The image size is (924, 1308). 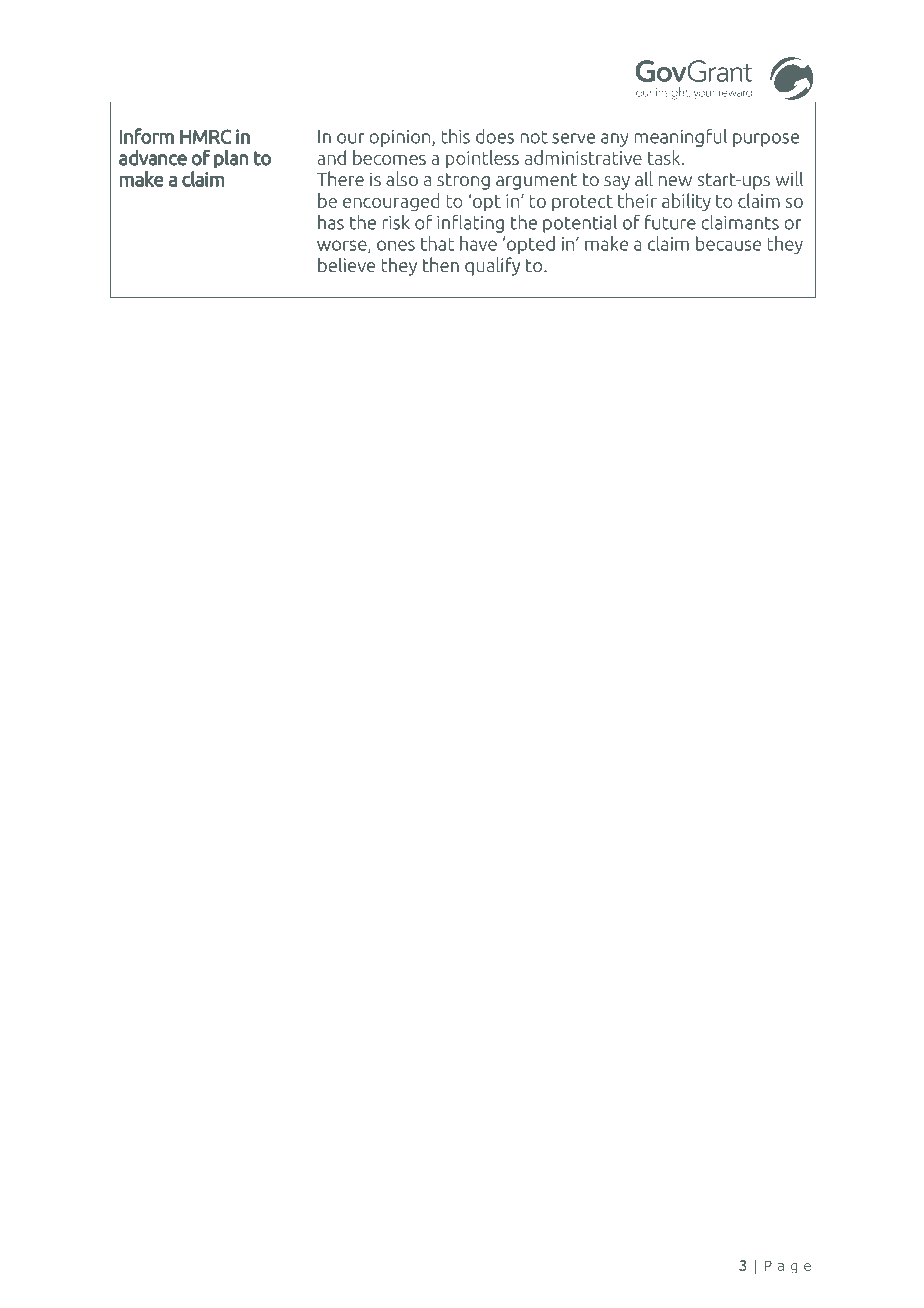 What do you see at coordinates (675, 181) in the screenshot?
I see `new` at bounding box center [675, 181].
